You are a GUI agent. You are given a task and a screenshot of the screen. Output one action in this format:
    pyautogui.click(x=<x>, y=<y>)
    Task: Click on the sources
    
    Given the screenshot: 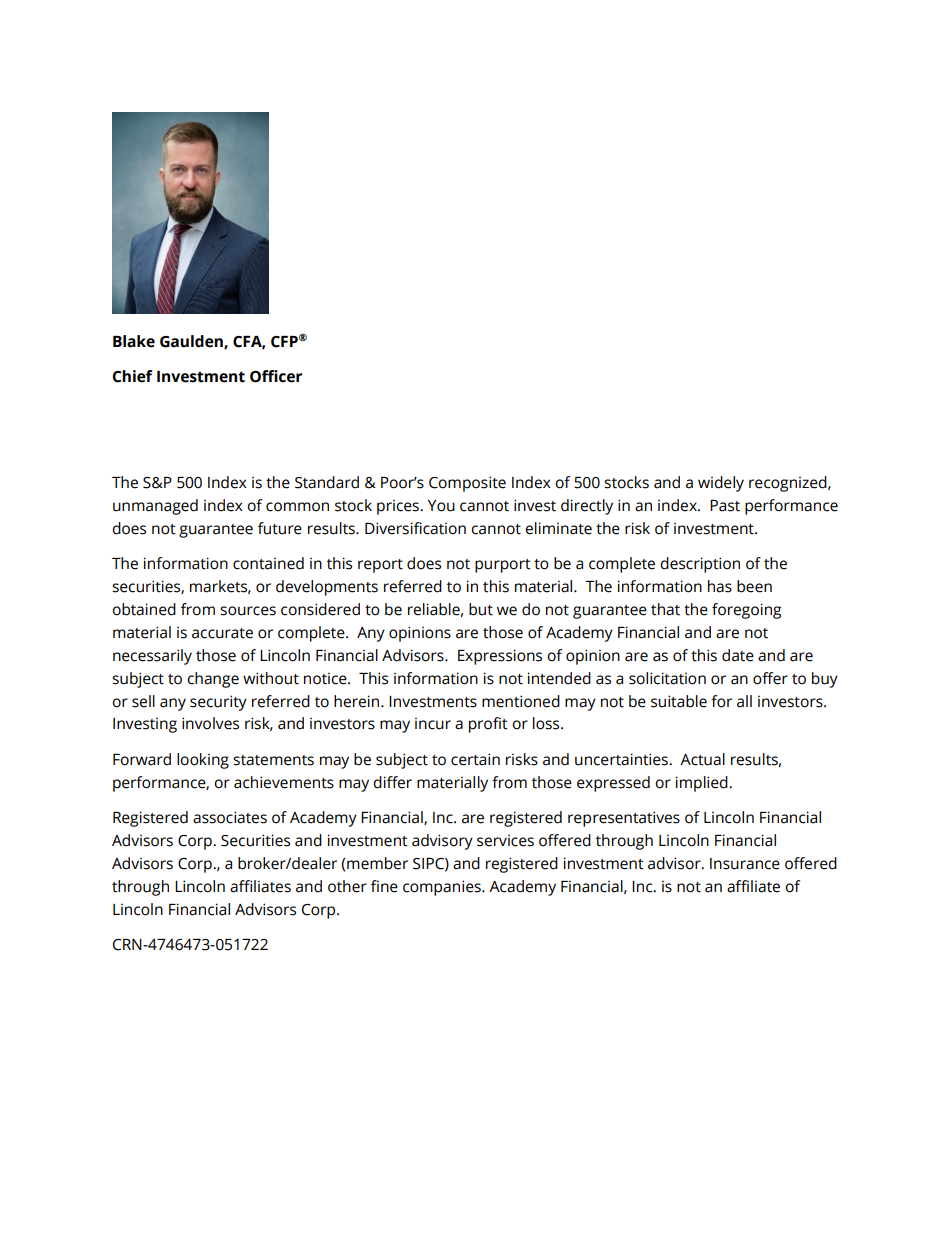 What is the action you would take?
    pyautogui.click(x=248, y=611)
